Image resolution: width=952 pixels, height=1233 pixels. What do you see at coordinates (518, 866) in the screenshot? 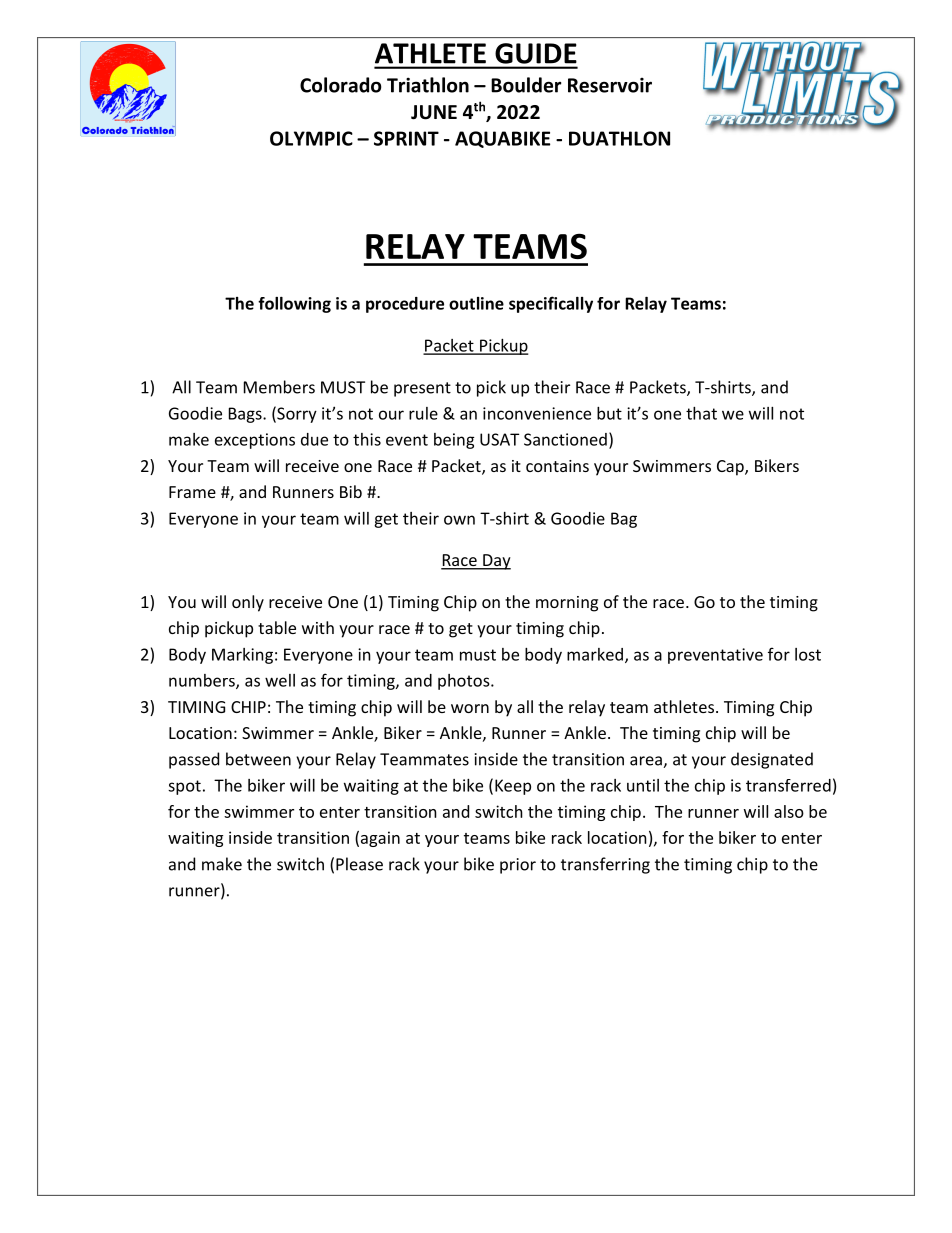
I see `prior` at bounding box center [518, 866].
